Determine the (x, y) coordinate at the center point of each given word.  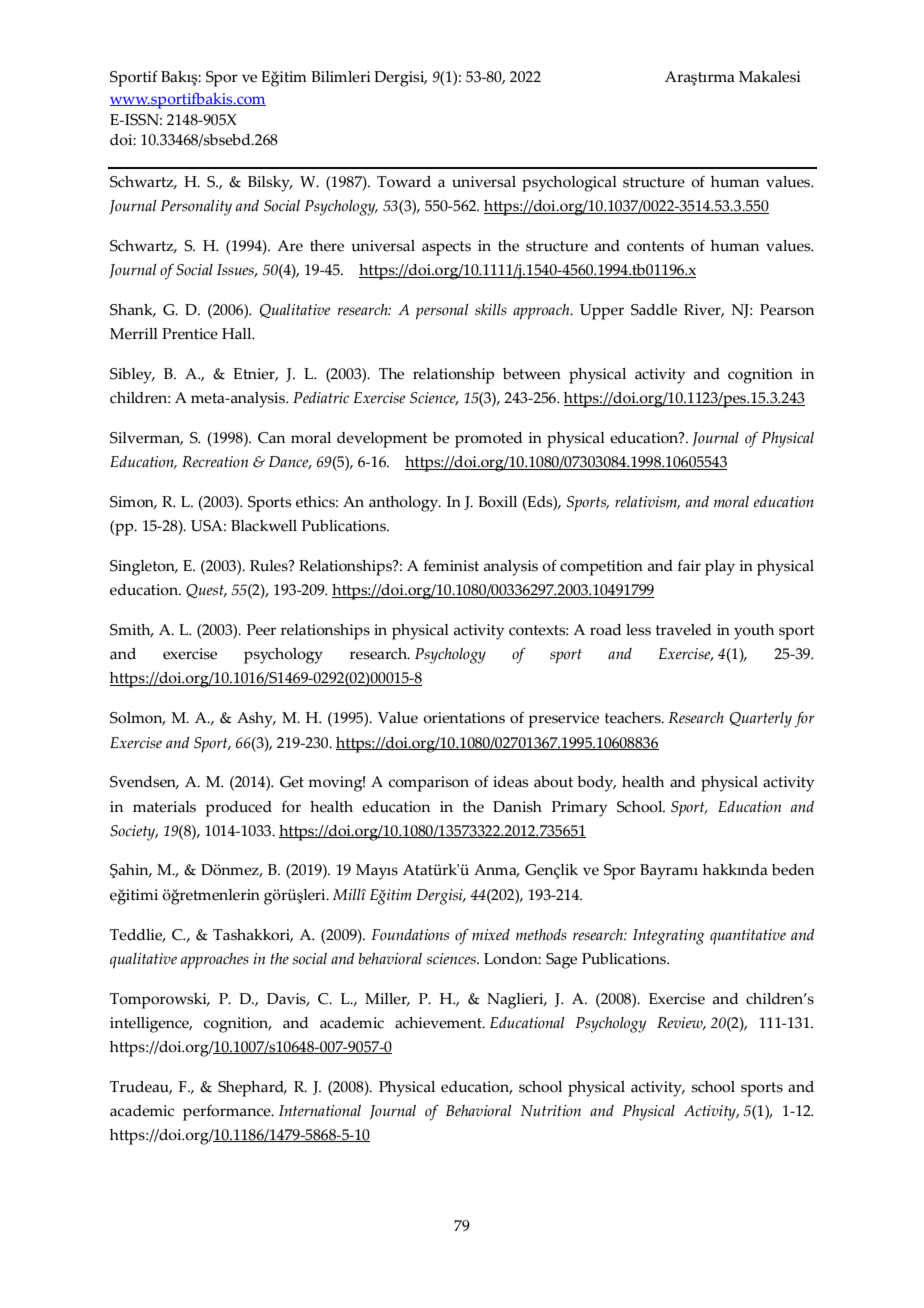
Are (290, 246)
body (596, 784)
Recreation (215, 462)
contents (655, 246)
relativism (647, 502)
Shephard (252, 1089)
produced (238, 809)
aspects (446, 248)
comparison (429, 784)
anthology (405, 504)
